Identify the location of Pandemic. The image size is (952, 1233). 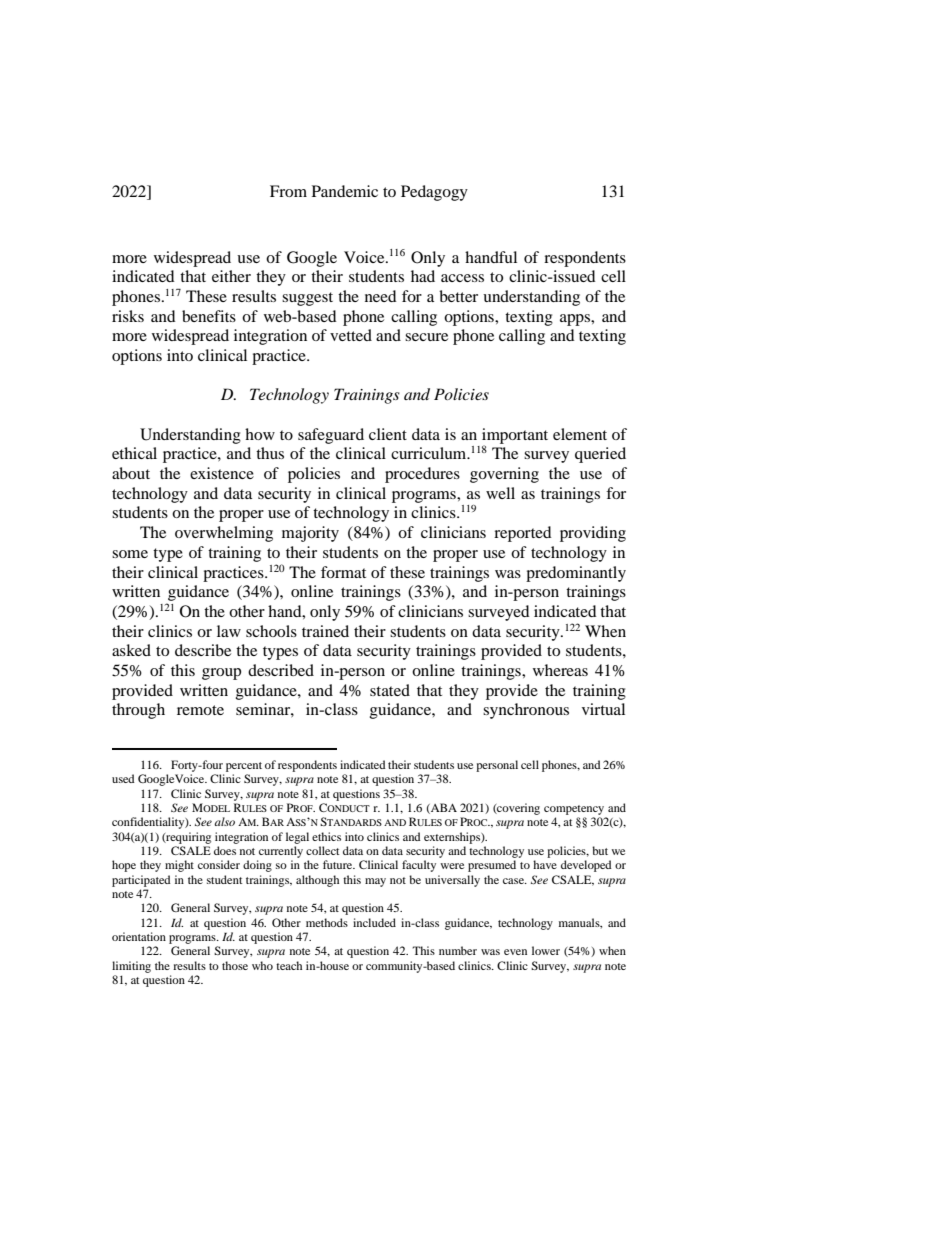
(345, 191).
